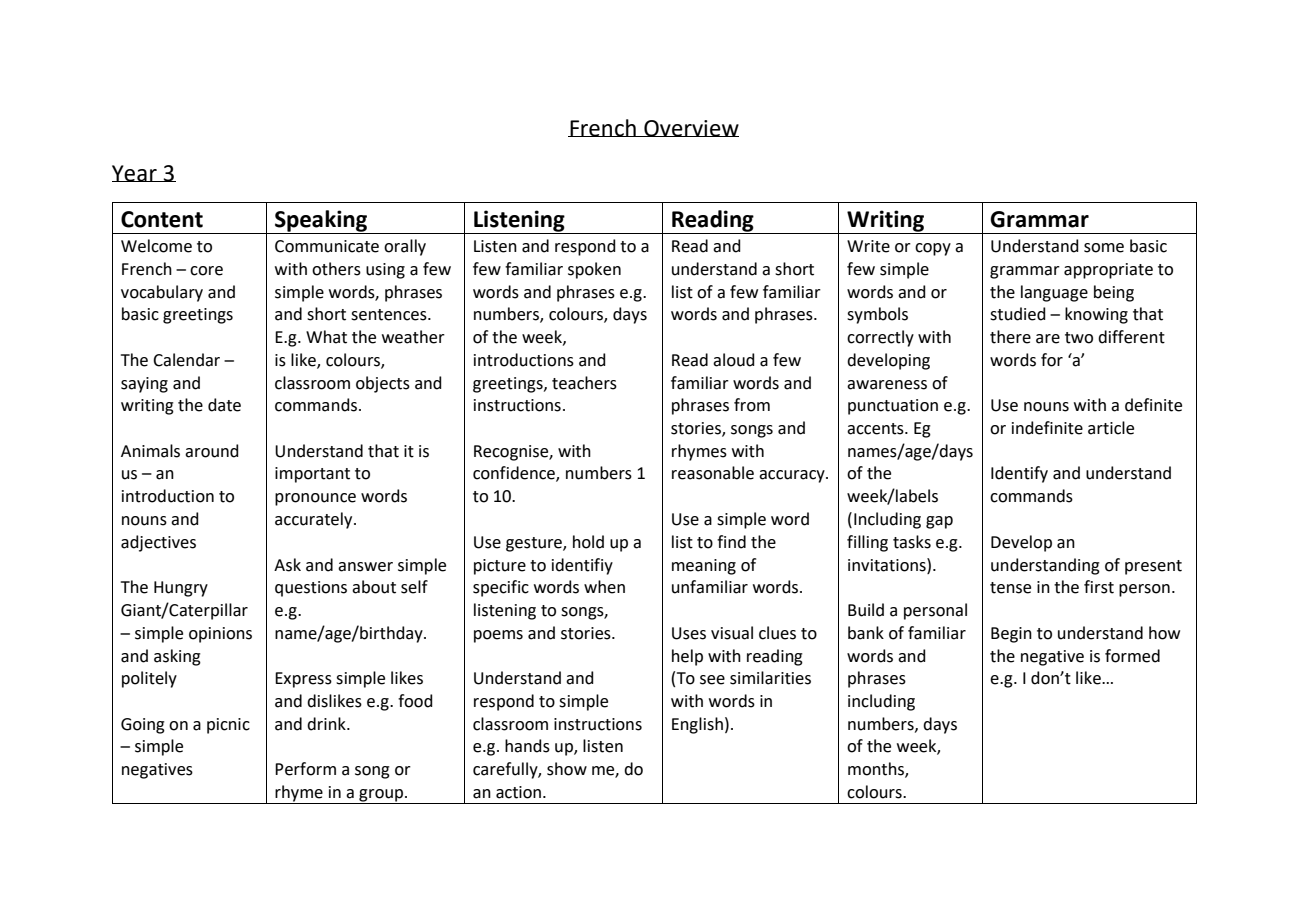 The image size is (1308, 924). I want to click on Begin, so click(1011, 635).
